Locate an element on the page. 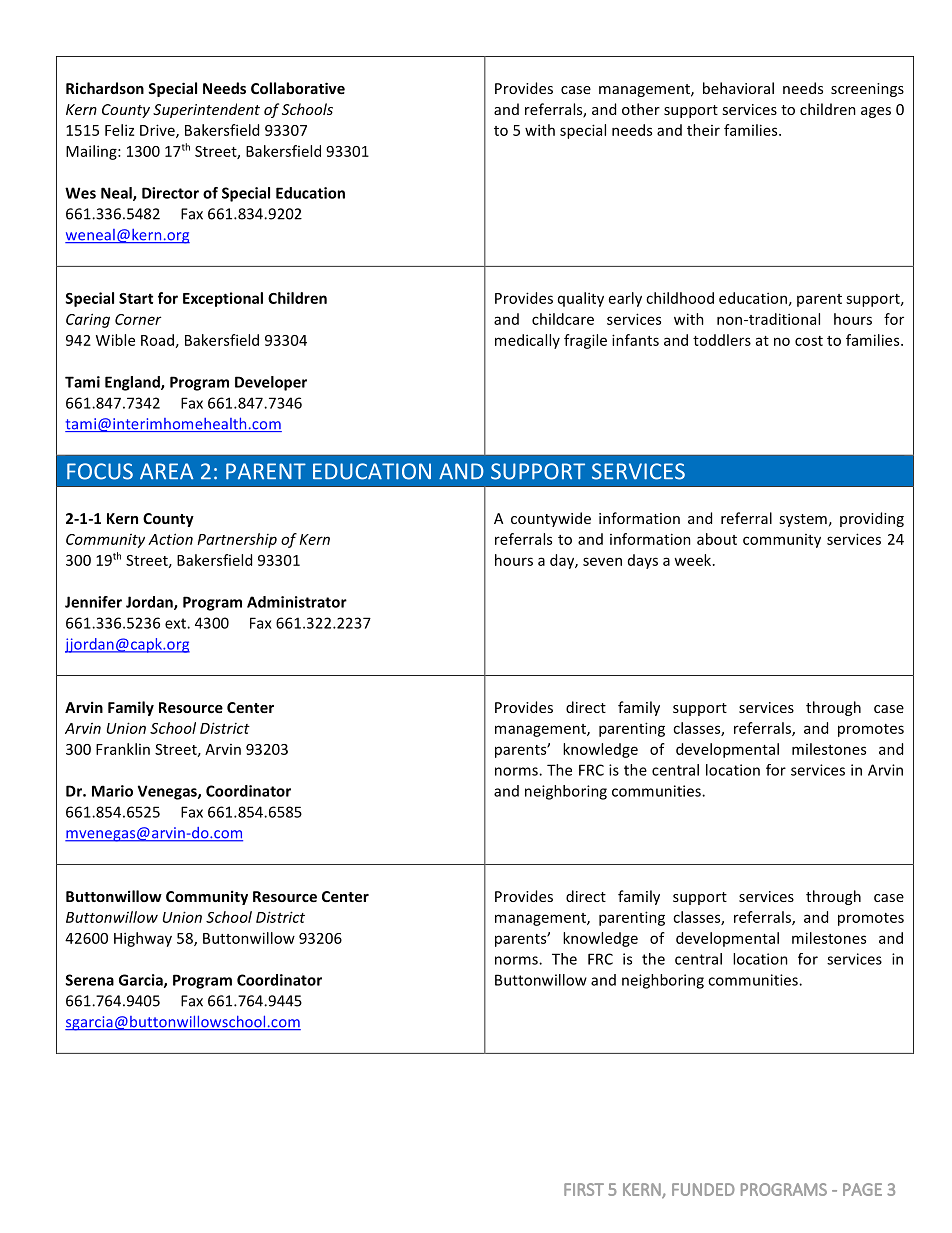 This image has width=952, height=1233. other is located at coordinates (641, 109).
